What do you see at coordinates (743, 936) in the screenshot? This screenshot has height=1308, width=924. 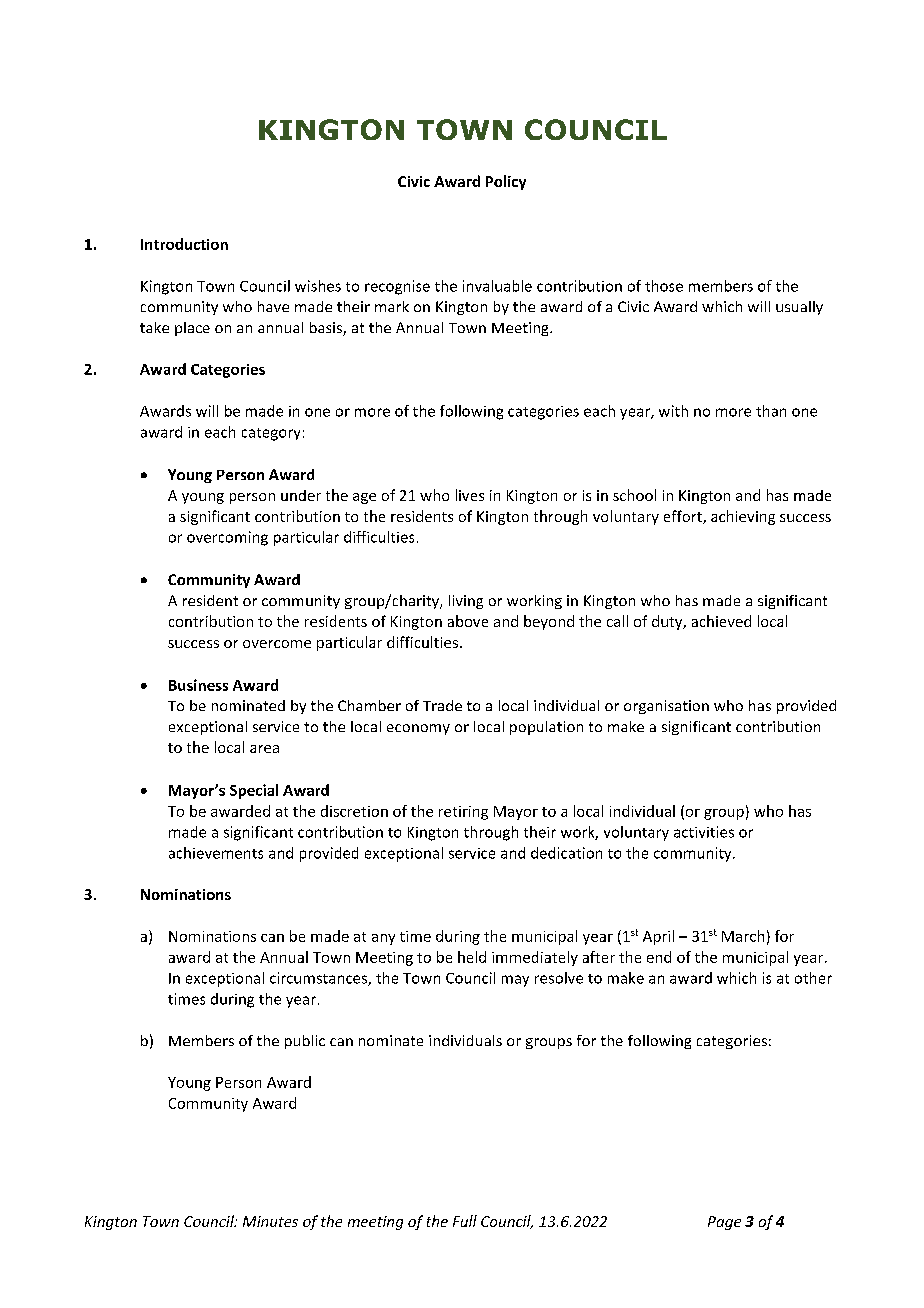 I see `March` at bounding box center [743, 936].
